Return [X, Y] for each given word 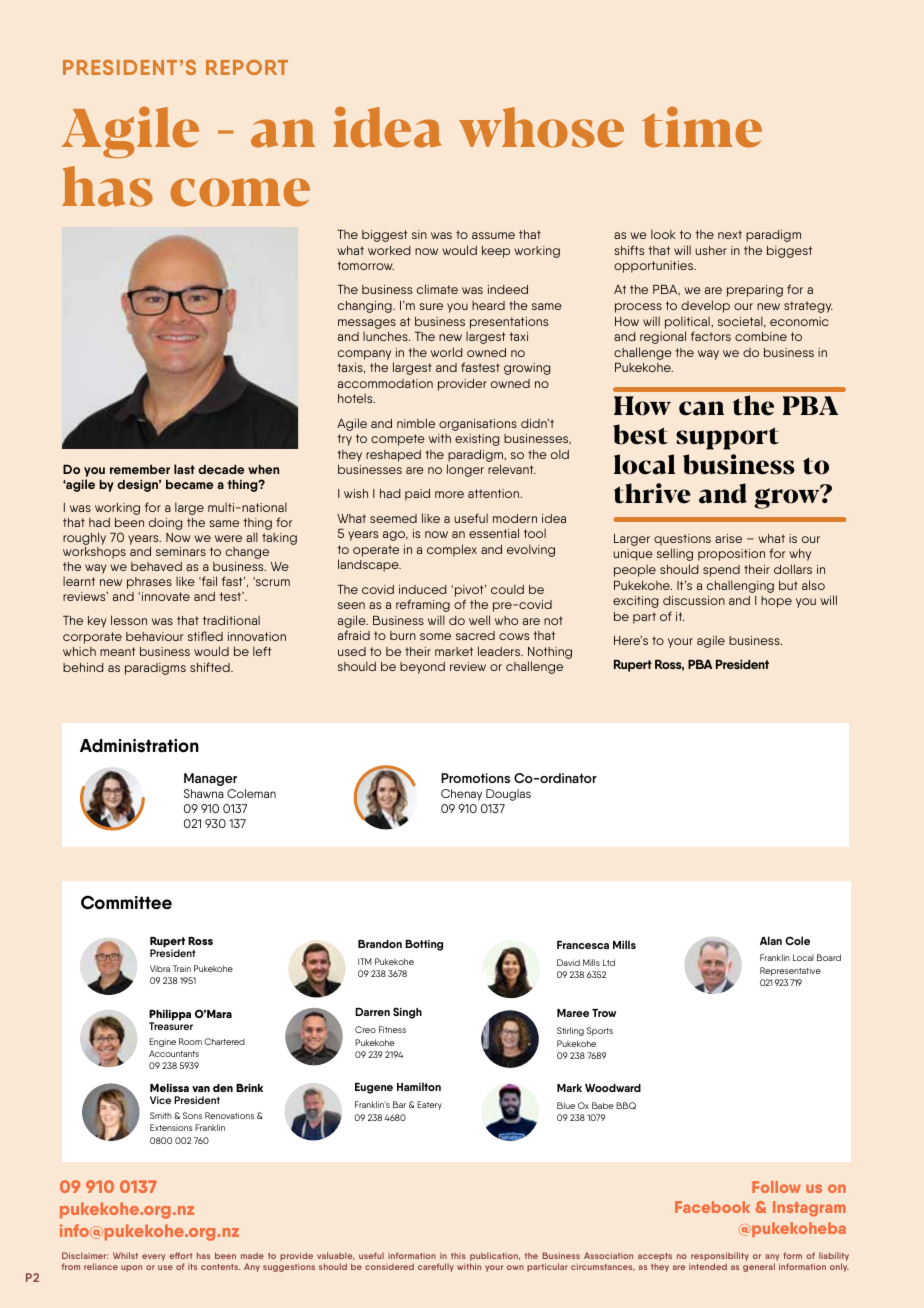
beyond [422, 668]
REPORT [247, 67]
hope [776, 602]
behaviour [155, 636]
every [153, 1257]
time [702, 127]
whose [541, 127]
